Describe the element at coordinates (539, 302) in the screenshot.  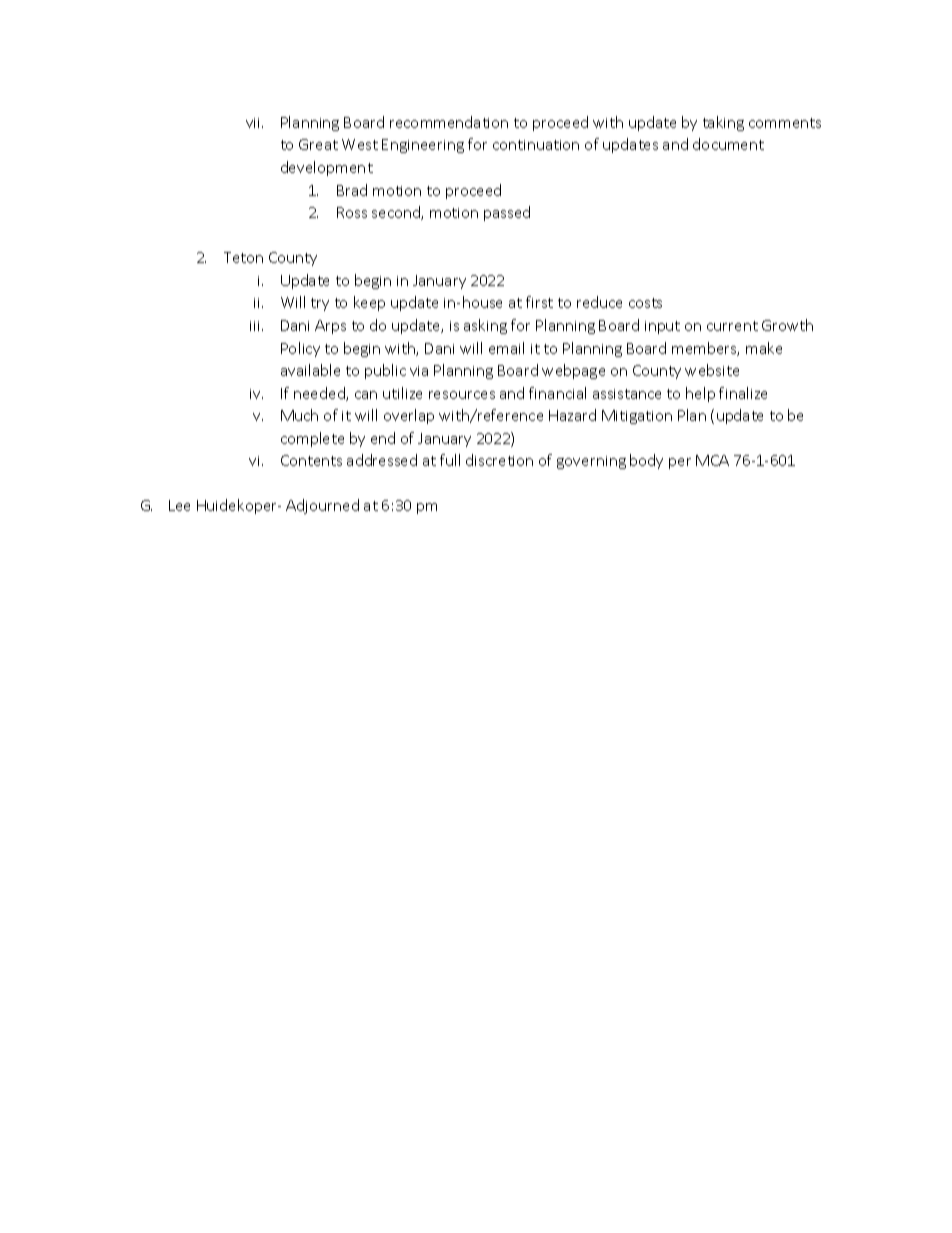
I see `first` at that location.
